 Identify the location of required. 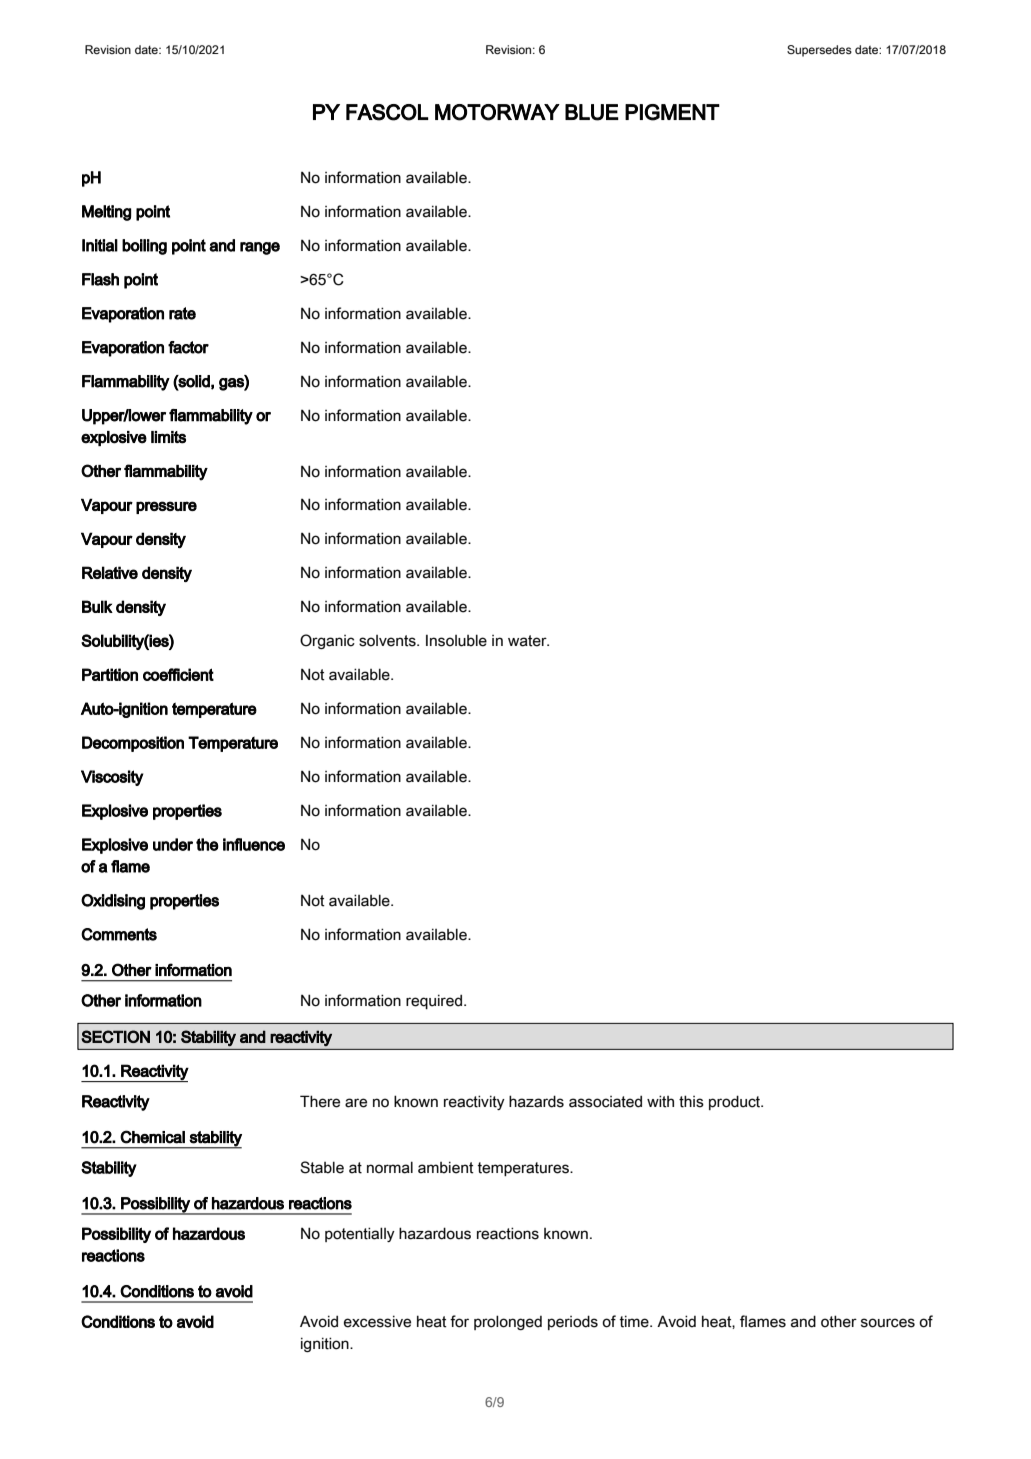
(434, 1001).
